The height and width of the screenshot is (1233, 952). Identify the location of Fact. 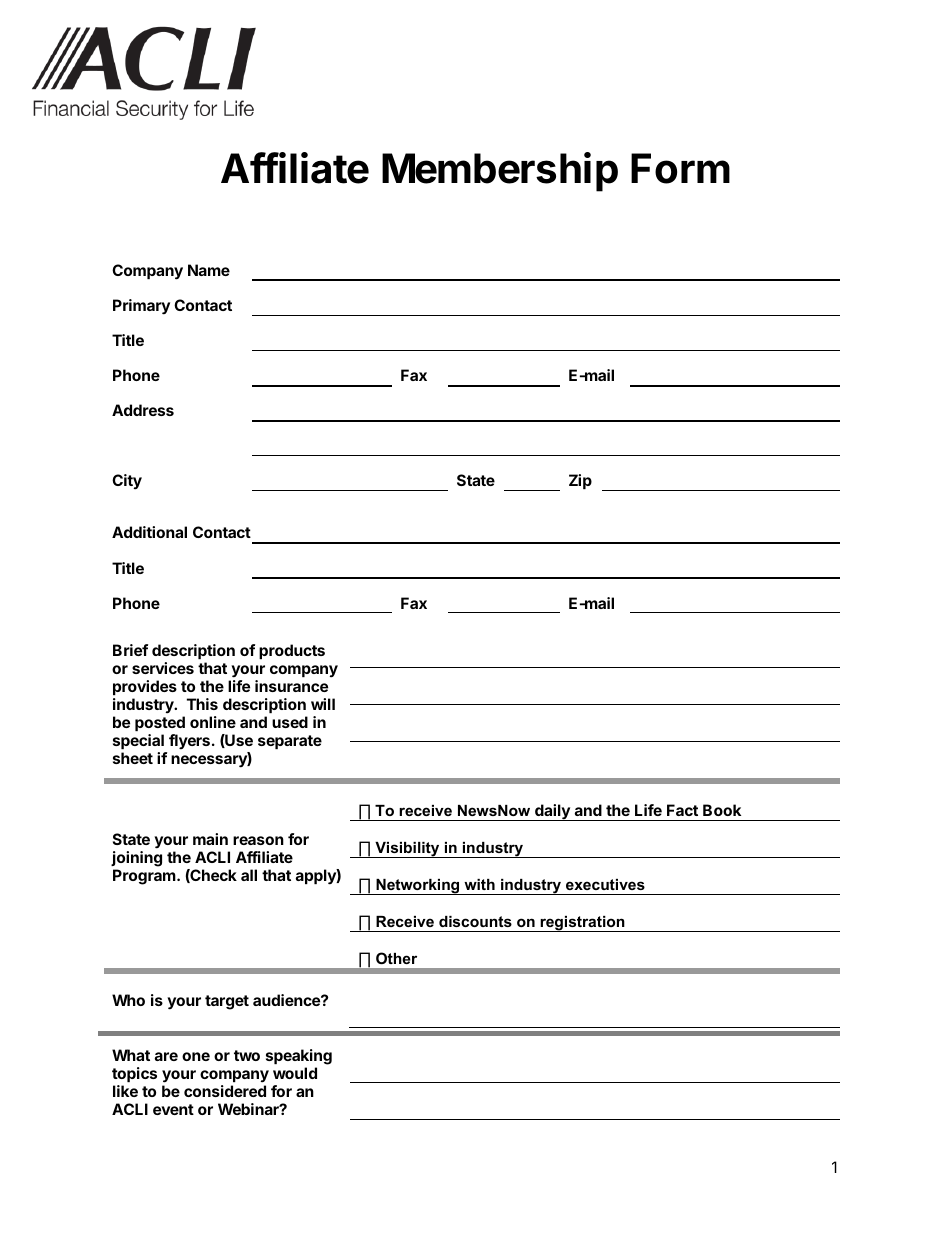
(682, 810).
